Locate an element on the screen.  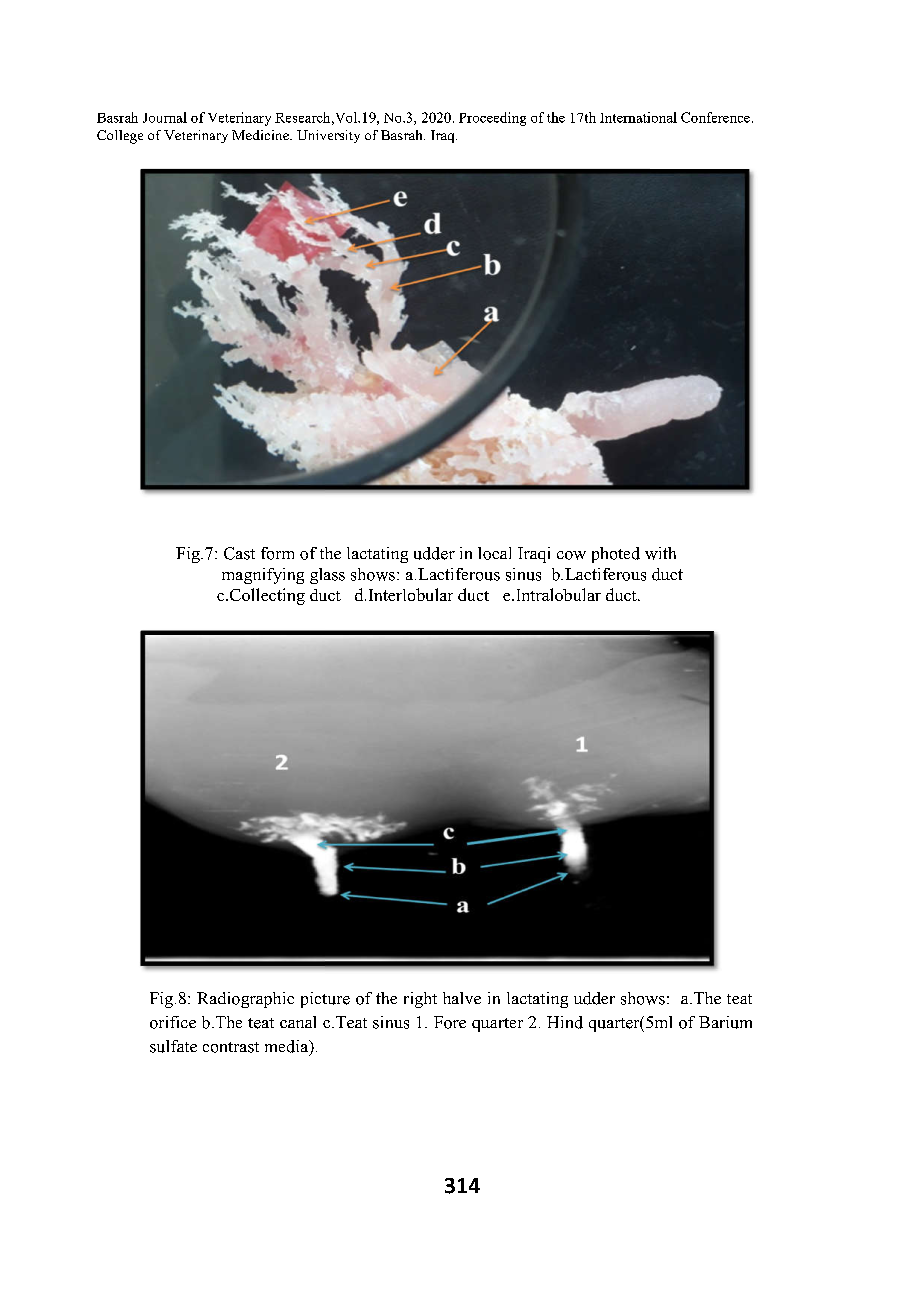
contrast is located at coordinates (231, 1047).
